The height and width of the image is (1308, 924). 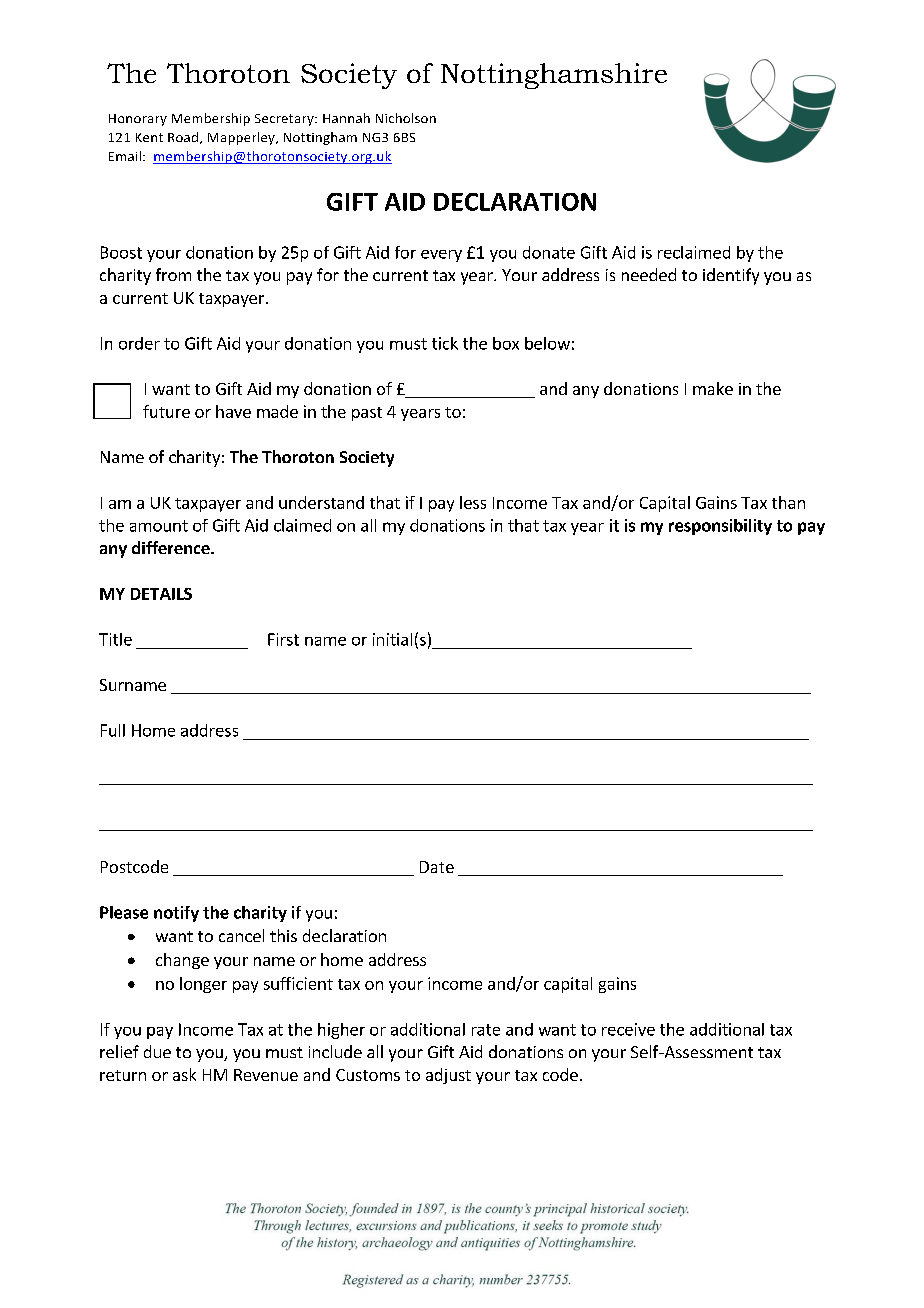 What do you see at coordinates (406, 118) in the image?
I see `Nicholson` at bounding box center [406, 118].
